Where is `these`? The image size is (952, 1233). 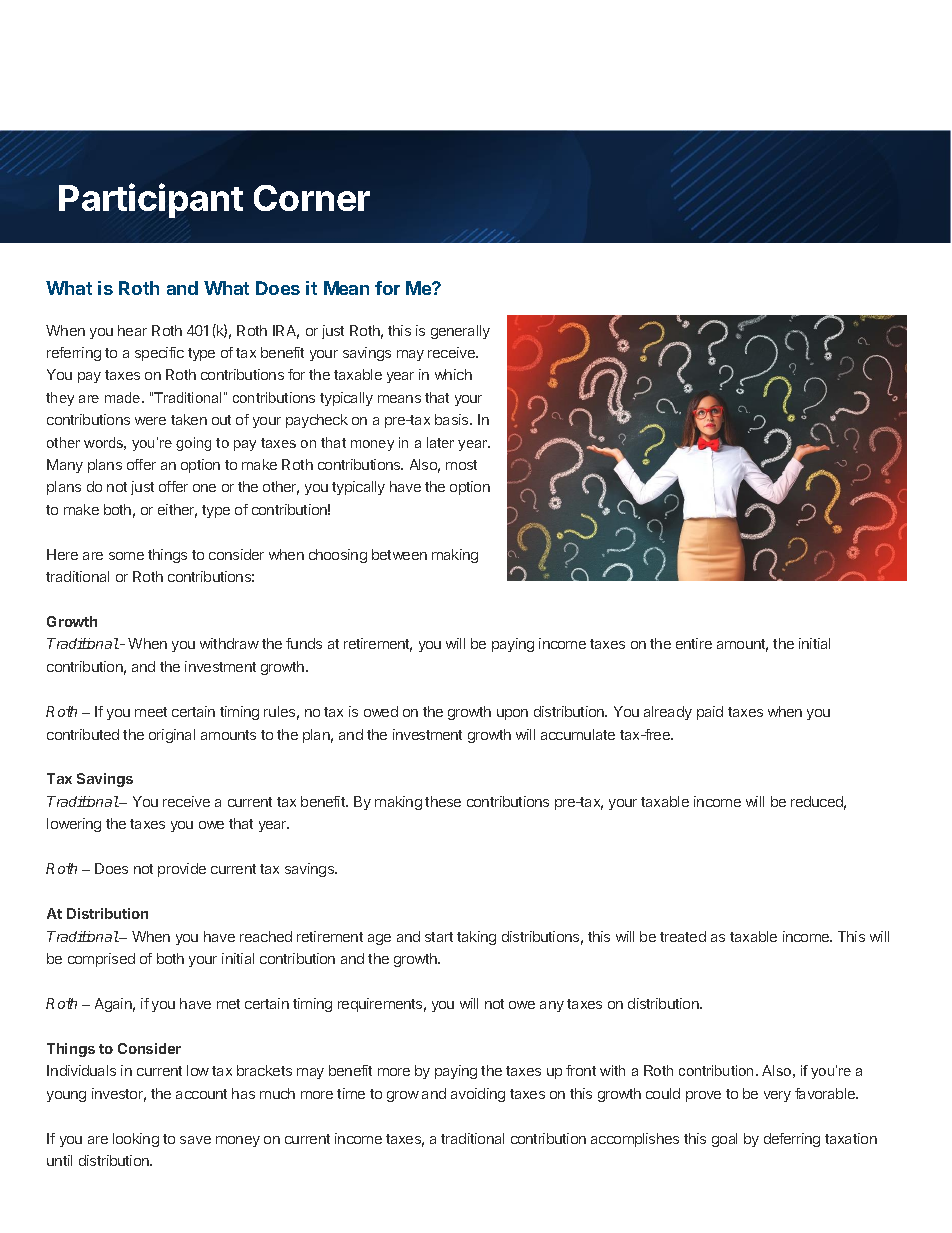 these is located at coordinates (443, 801).
